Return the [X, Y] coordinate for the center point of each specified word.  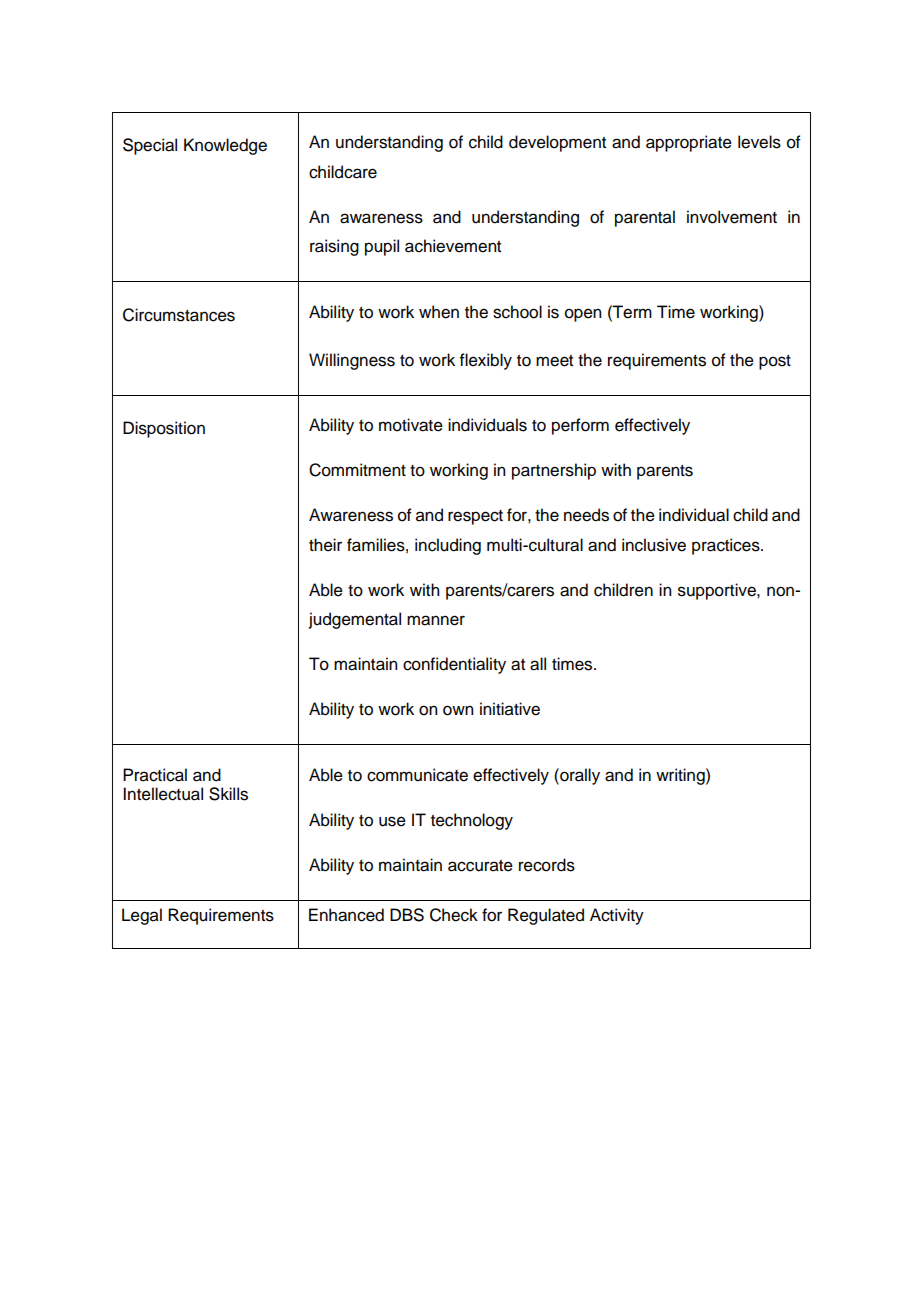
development [557, 143]
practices [727, 546]
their [325, 545]
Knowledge [225, 146]
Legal [142, 916]
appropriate [689, 143]
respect [475, 517]
